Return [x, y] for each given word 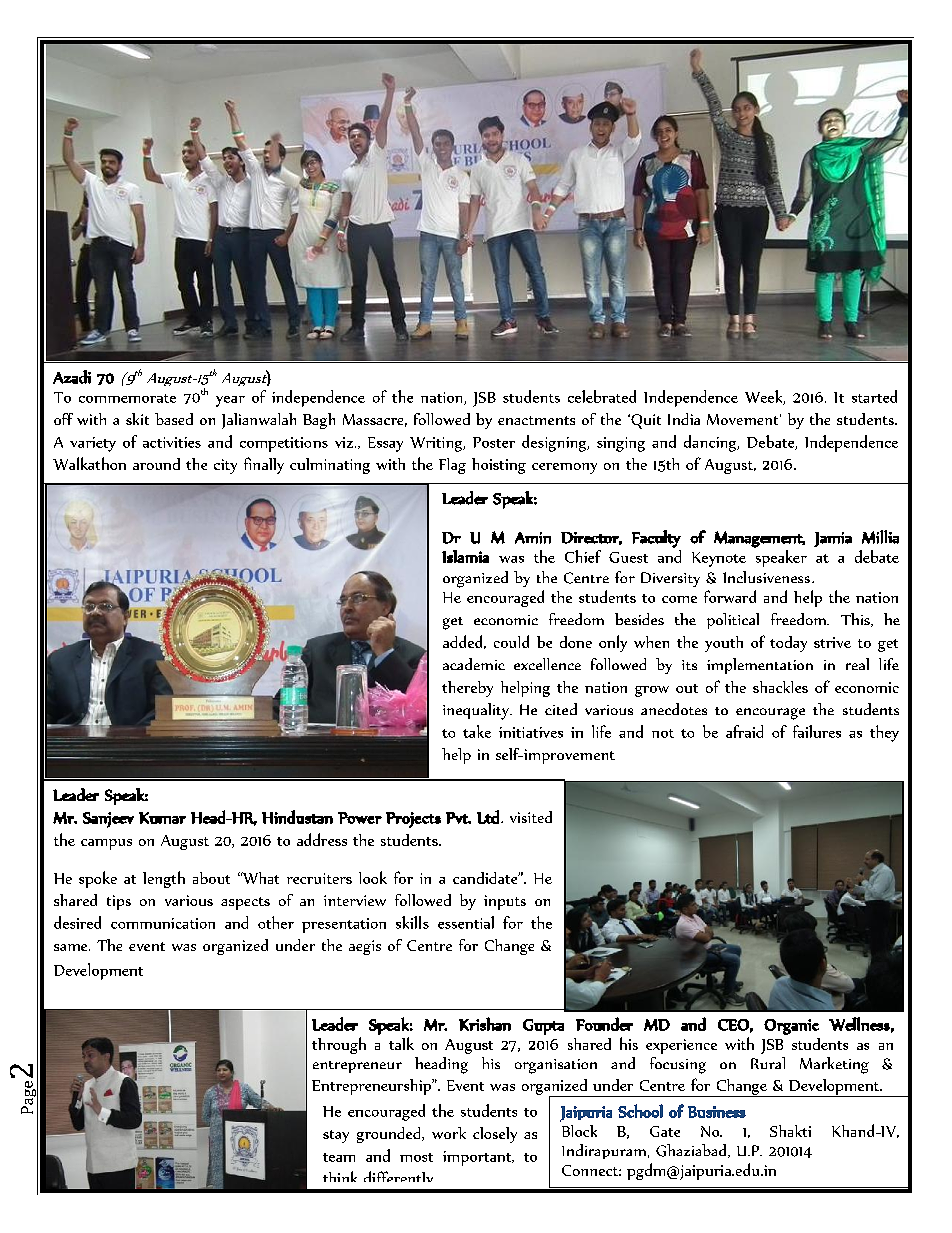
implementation [760, 666]
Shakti [790, 1131]
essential [466, 922]
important [478, 1158]
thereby [467, 689]
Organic [791, 1027]
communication [163, 923]
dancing [711, 443]
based [174, 419]
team [339, 1157]
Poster [494, 442]
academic [474, 664]
